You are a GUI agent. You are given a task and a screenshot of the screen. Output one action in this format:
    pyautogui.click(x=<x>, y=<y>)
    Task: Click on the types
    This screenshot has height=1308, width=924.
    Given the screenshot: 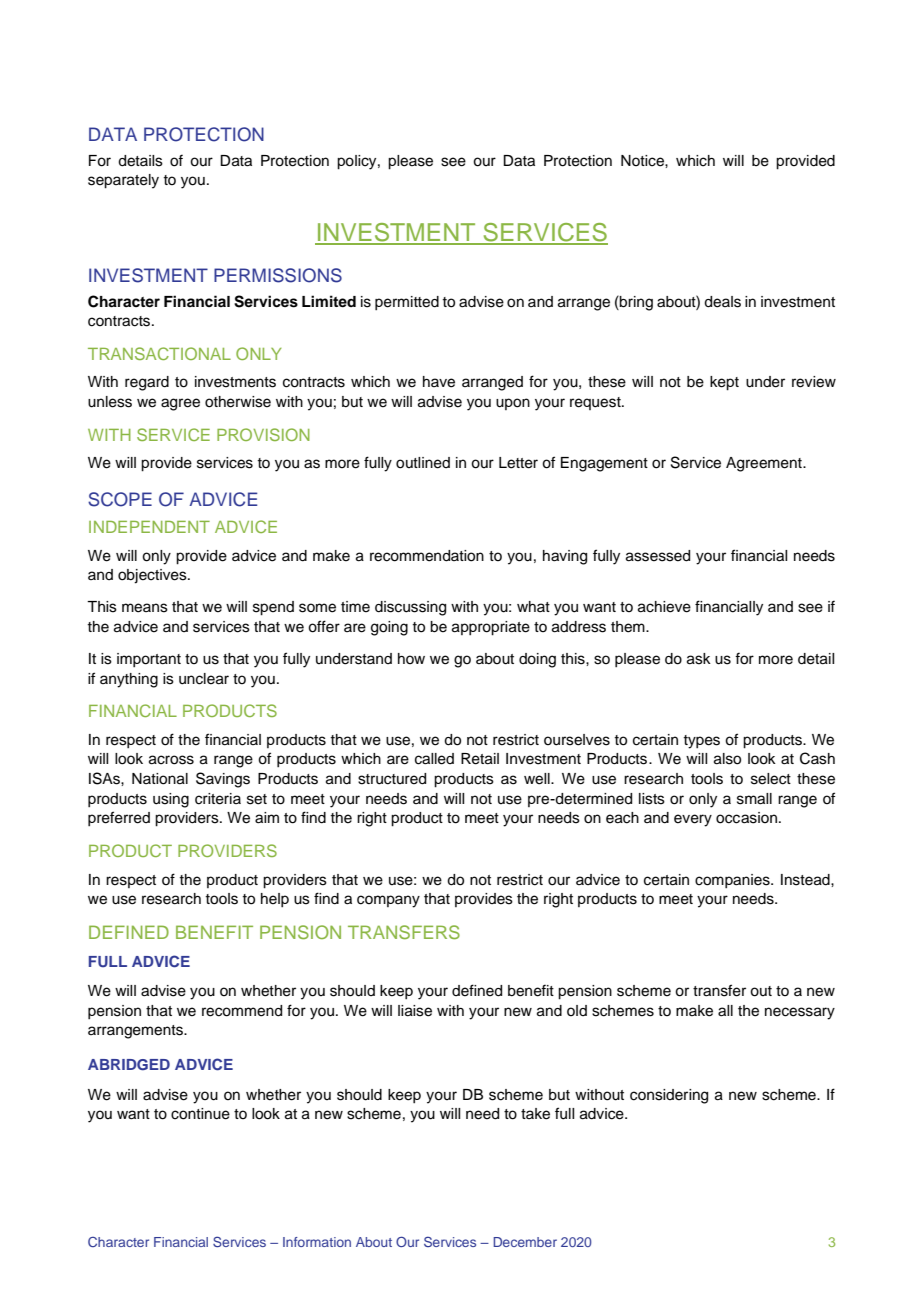 What is the action you would take?
    pyautogui.click(x=701, y=742)
